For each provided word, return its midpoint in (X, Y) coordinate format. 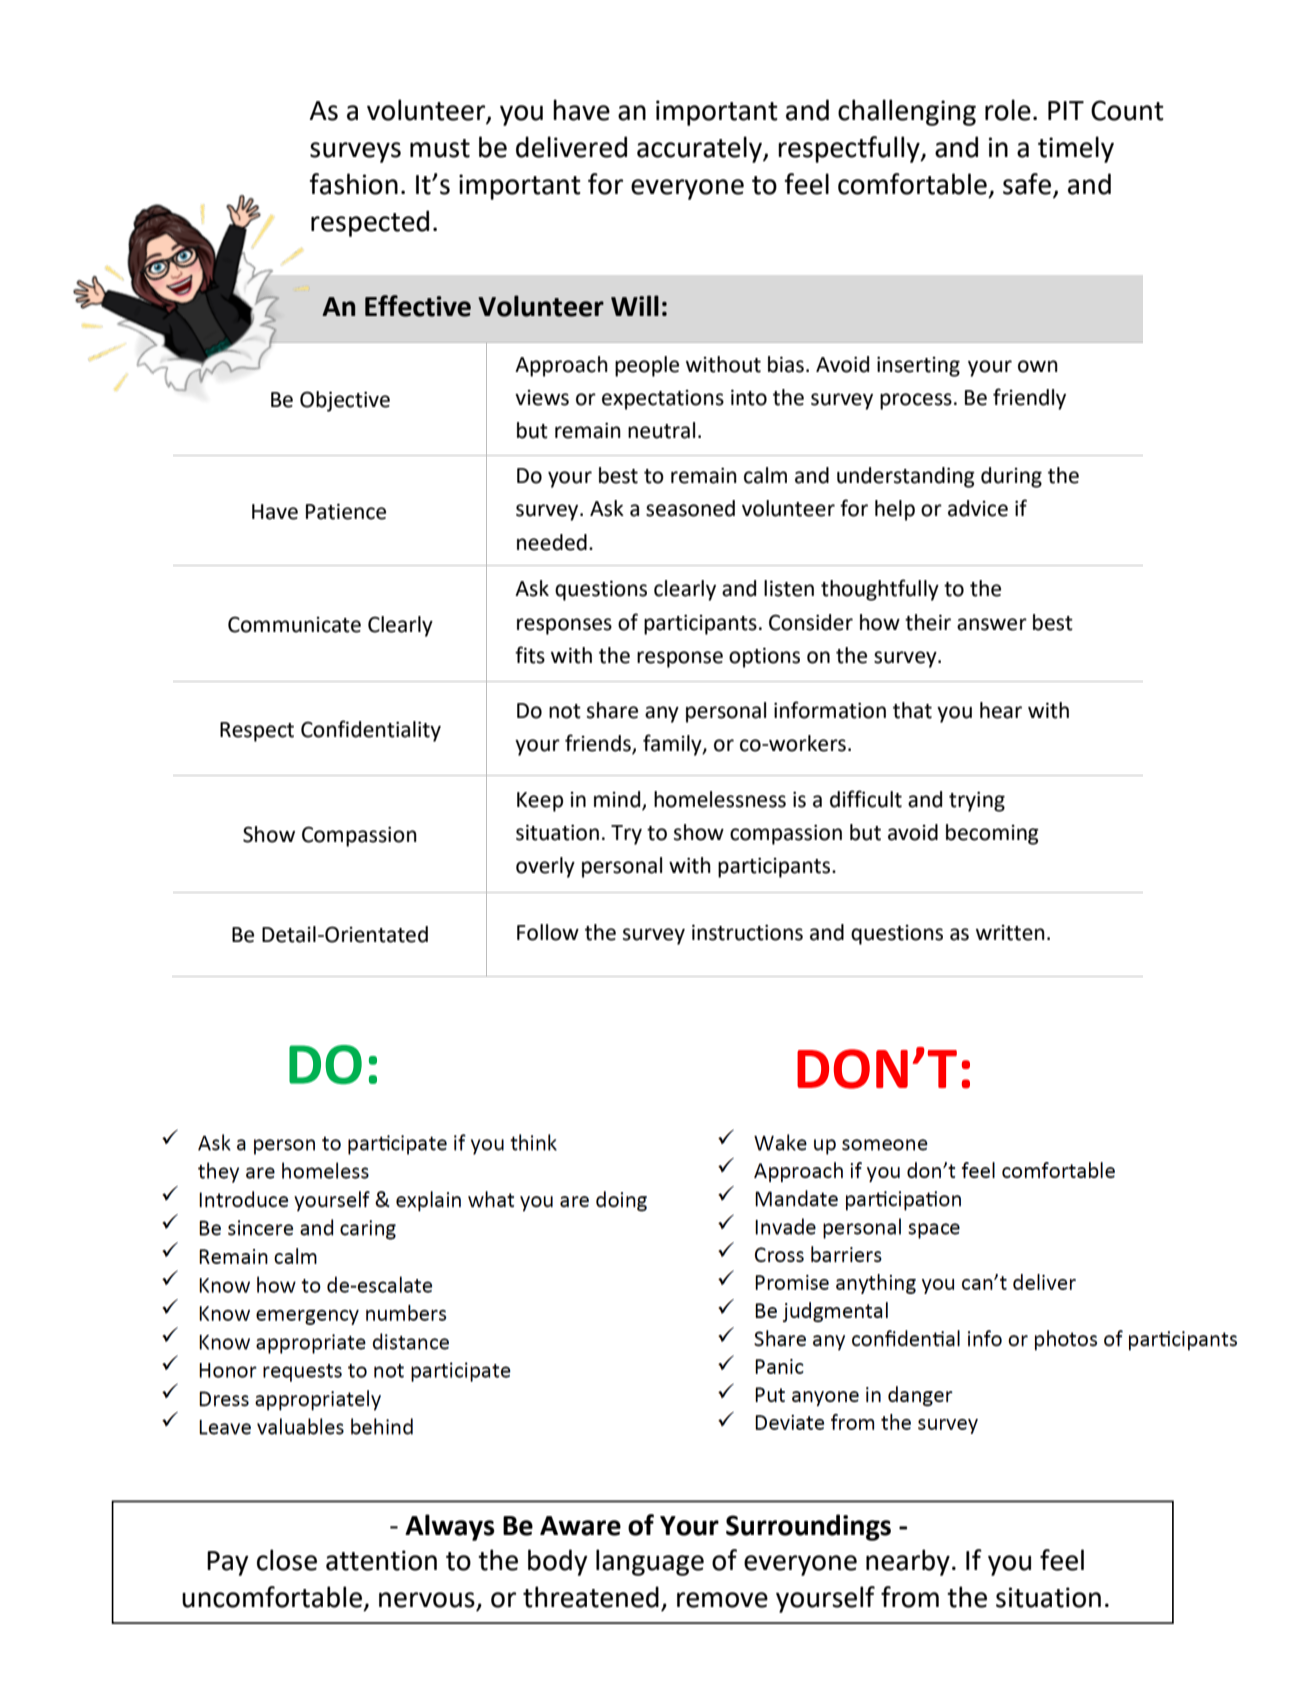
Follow (548, 932)
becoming (992, 834)
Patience (346, 511)
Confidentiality (371, 731)
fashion (353, 184)
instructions (747, 932)
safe (1028, 185)
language (650, 1562)
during (1011, 477)
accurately (700, 149)
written (1010, 933)
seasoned (690, 508)
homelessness (720, 799)
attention (381, 1560)
